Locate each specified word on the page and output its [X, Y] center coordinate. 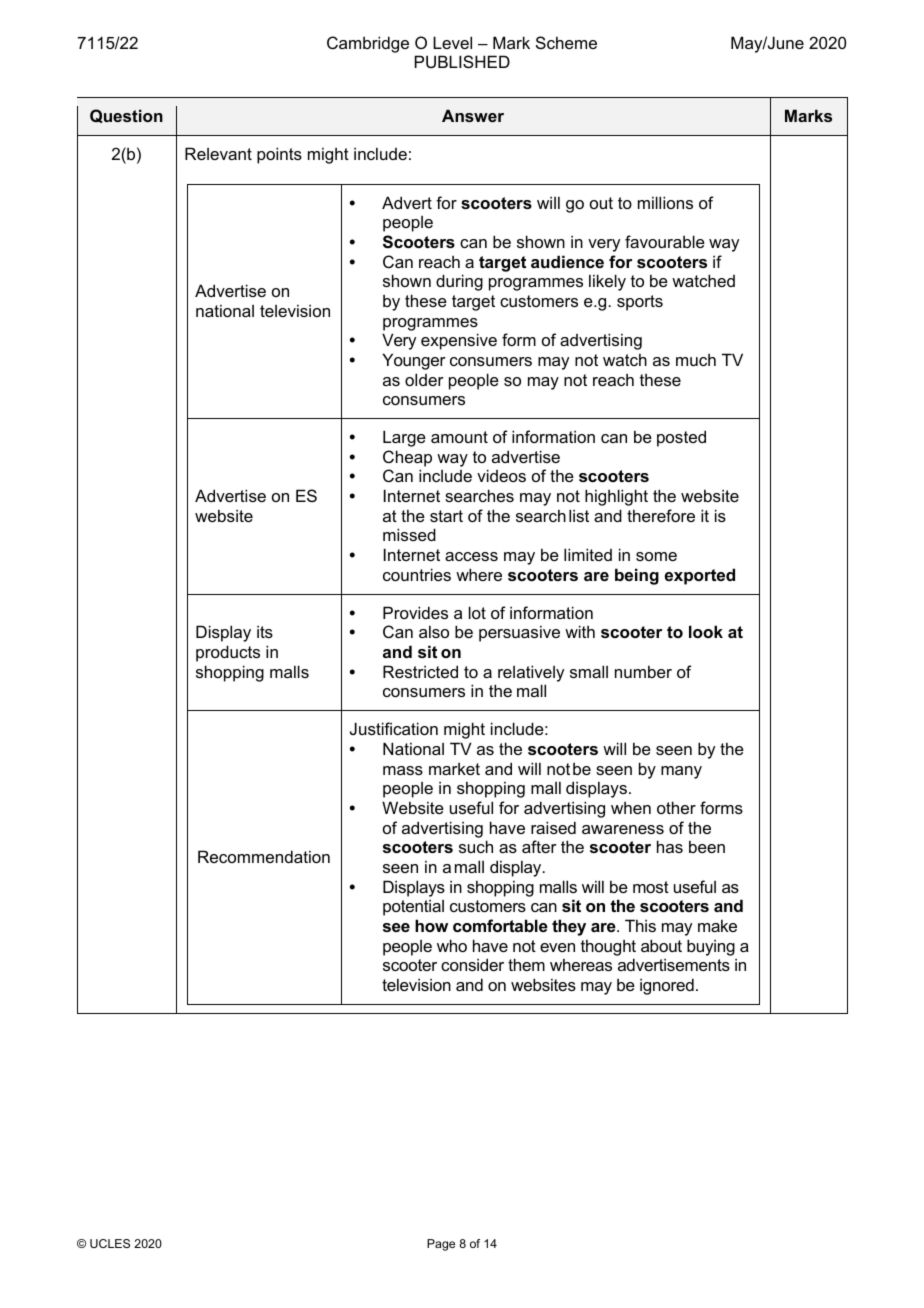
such [476, 846]
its [265, 631]
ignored [667, 986]
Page [441, 1245]
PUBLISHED [462, 61]
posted [681, 438]
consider [472, 964]
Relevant [218, 153]
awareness [623, 829]
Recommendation [264, 856]
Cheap [407, 458]
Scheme [566, 42]
